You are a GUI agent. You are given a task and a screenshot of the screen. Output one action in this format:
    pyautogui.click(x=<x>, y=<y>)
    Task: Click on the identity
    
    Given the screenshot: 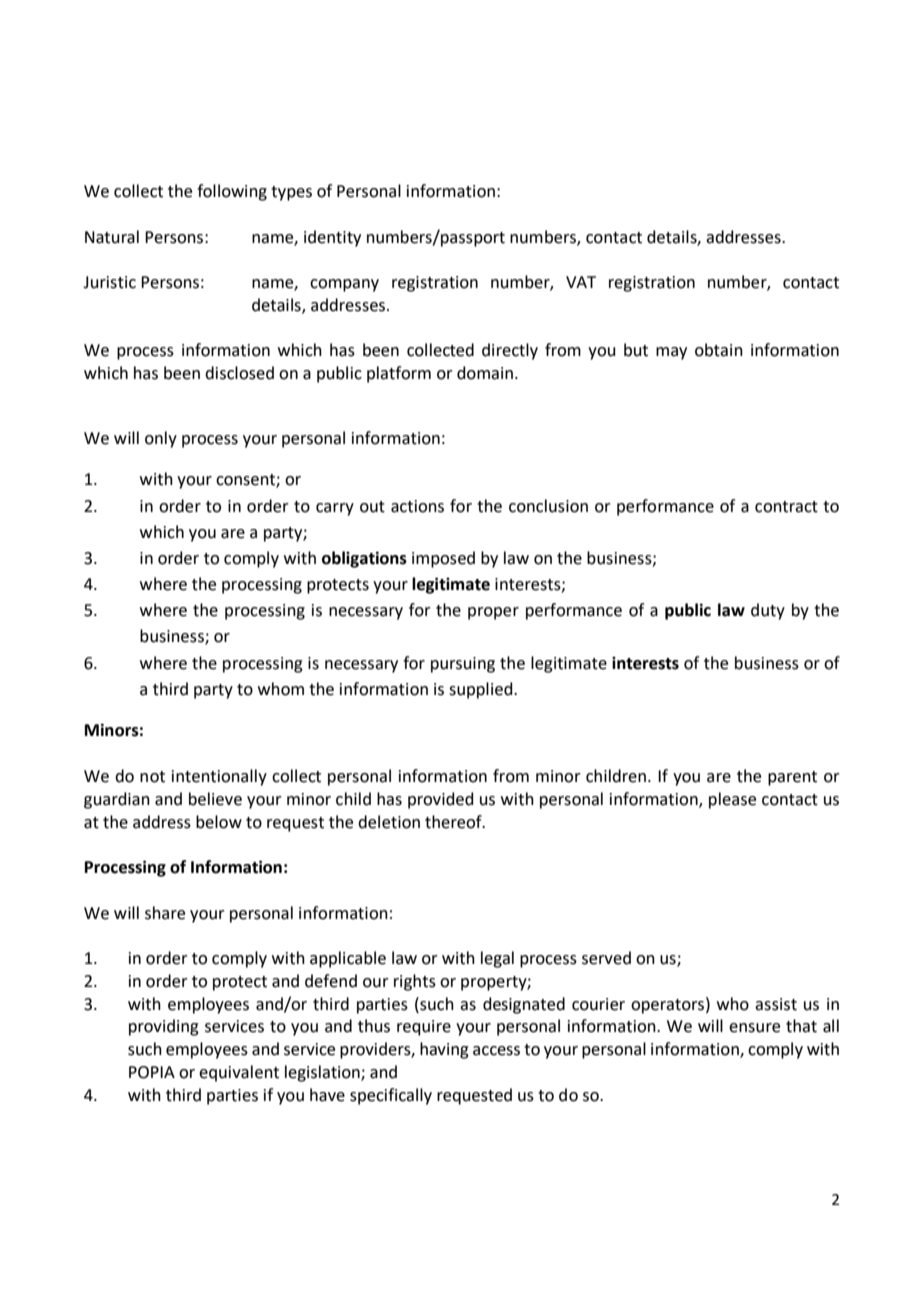 What is the action you would take?
    pyautogui.click(x=332, y=238)
